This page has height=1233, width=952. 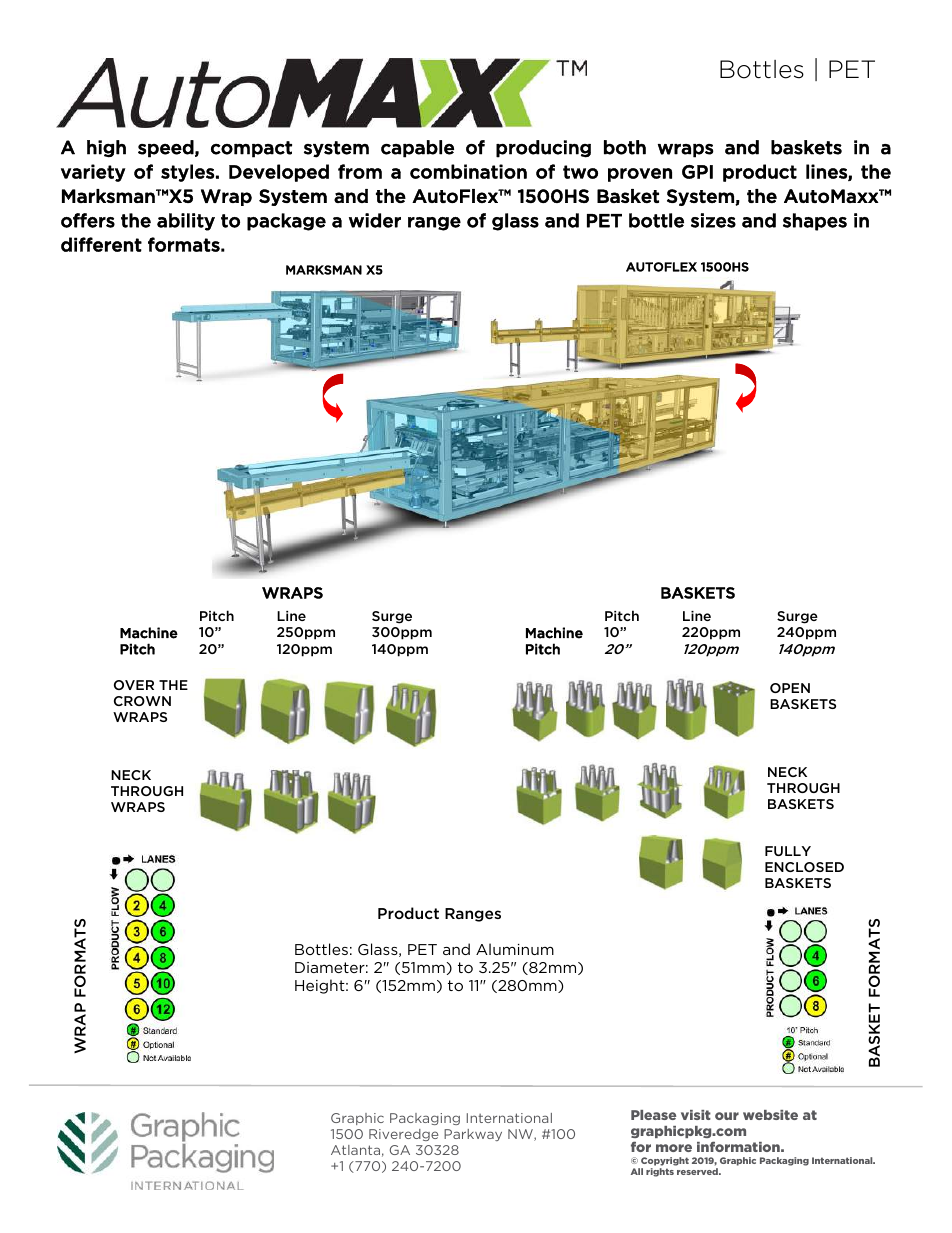 I want to click on OVER, so click(x=134, y=685).
